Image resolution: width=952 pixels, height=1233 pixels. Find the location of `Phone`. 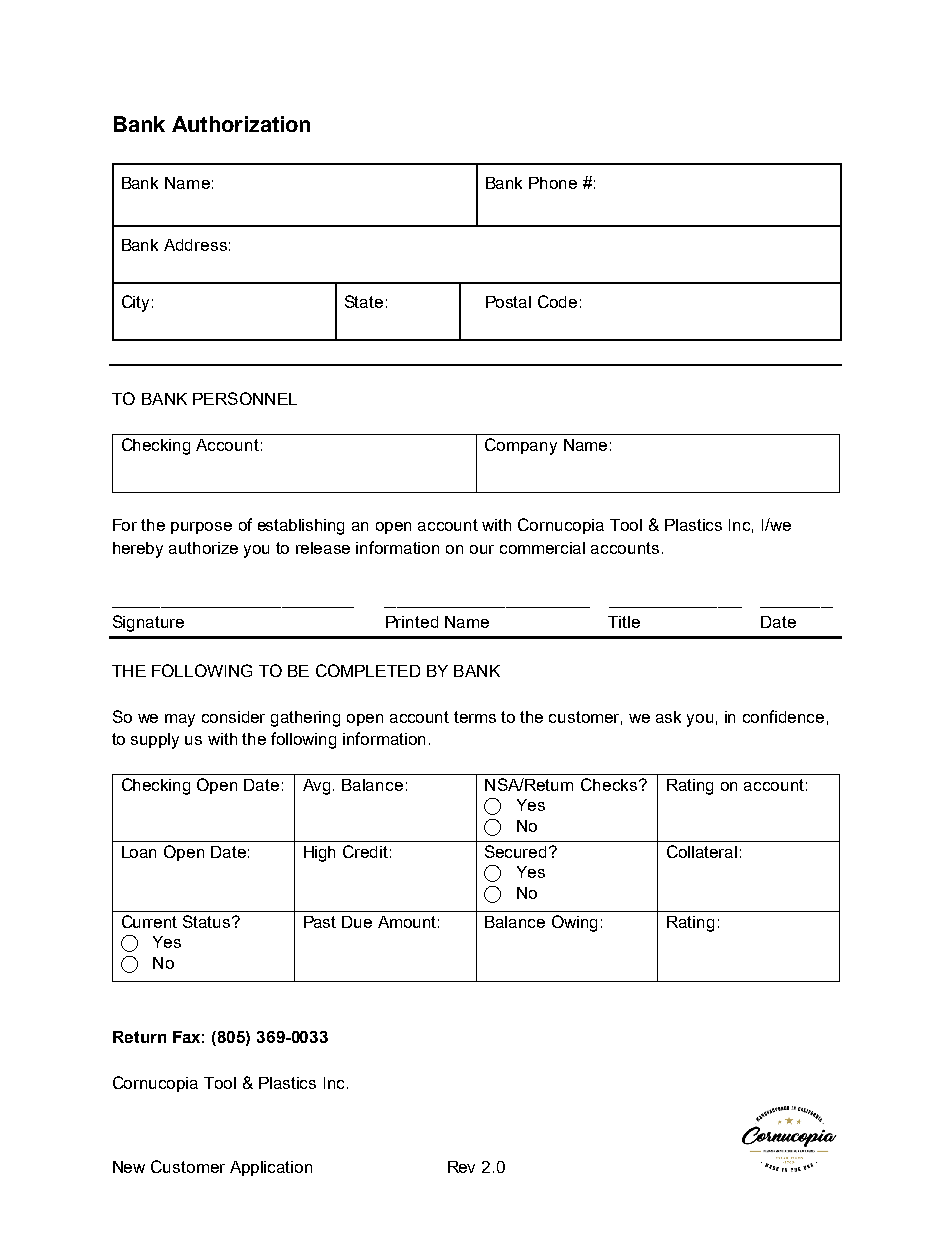

Phone is located at coordinates (553, 183).
